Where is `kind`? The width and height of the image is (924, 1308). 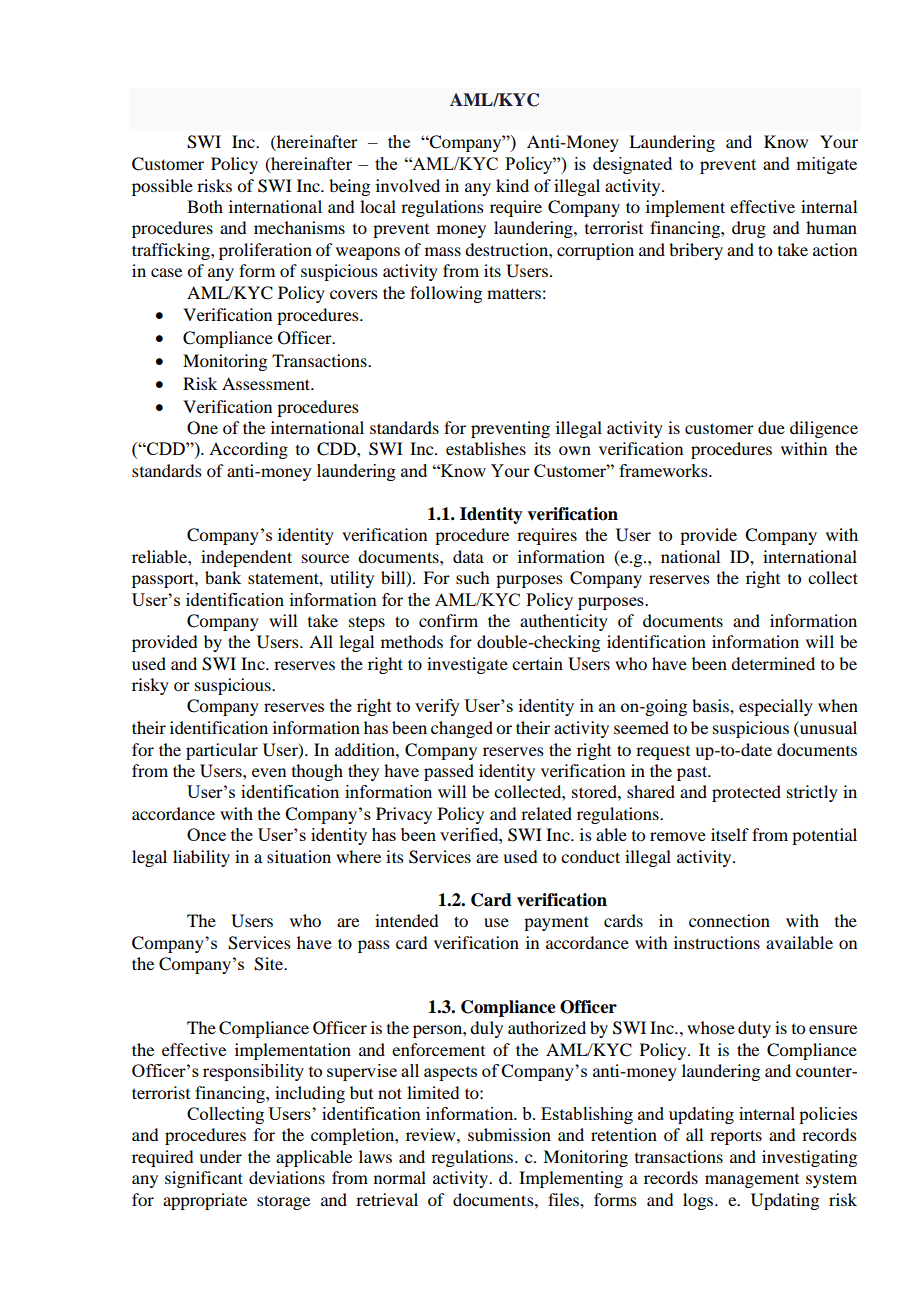 kind is located at coordinates (512, 185).
